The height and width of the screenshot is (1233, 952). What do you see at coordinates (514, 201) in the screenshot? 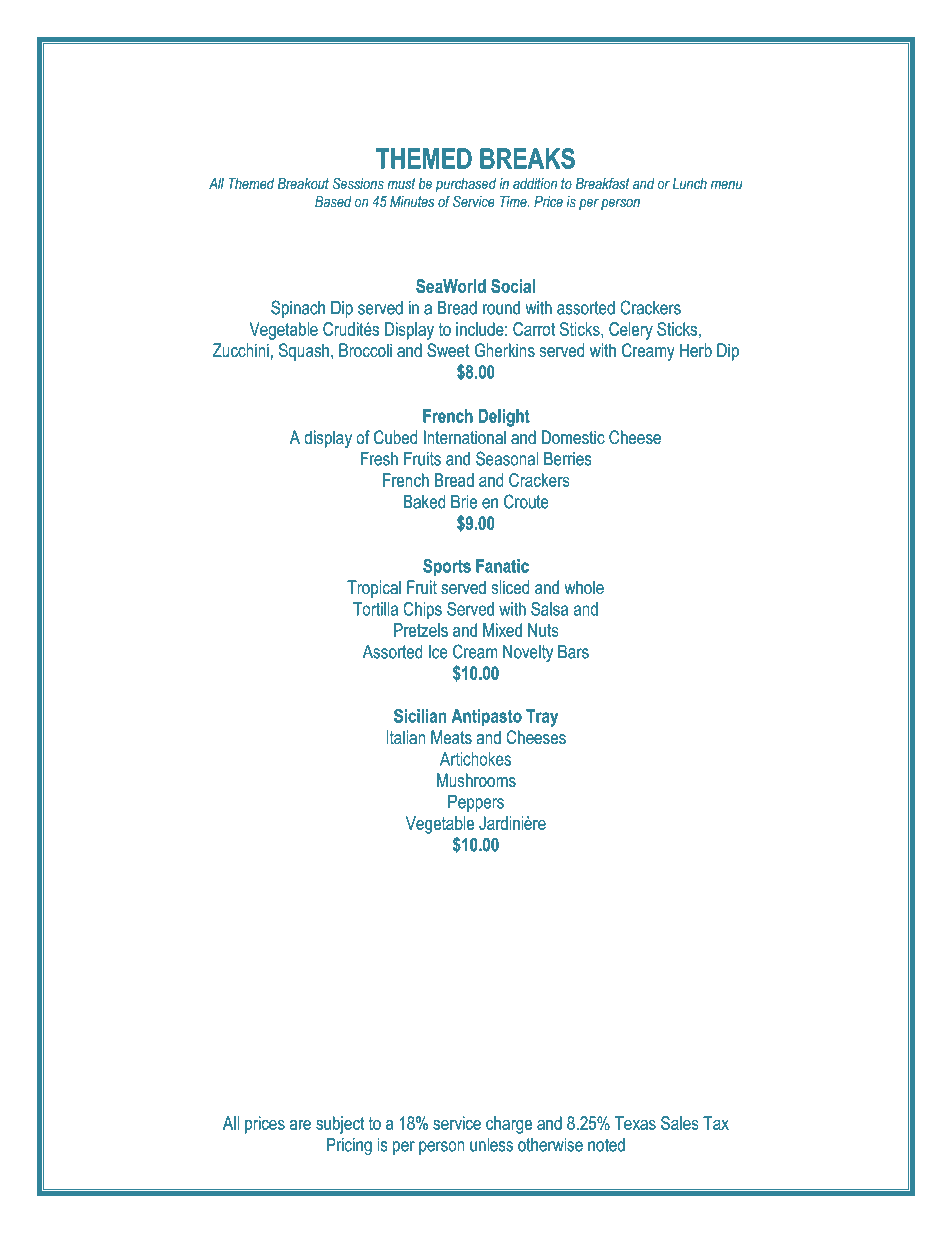
I see `Time` at bounding box center [514, 201].
